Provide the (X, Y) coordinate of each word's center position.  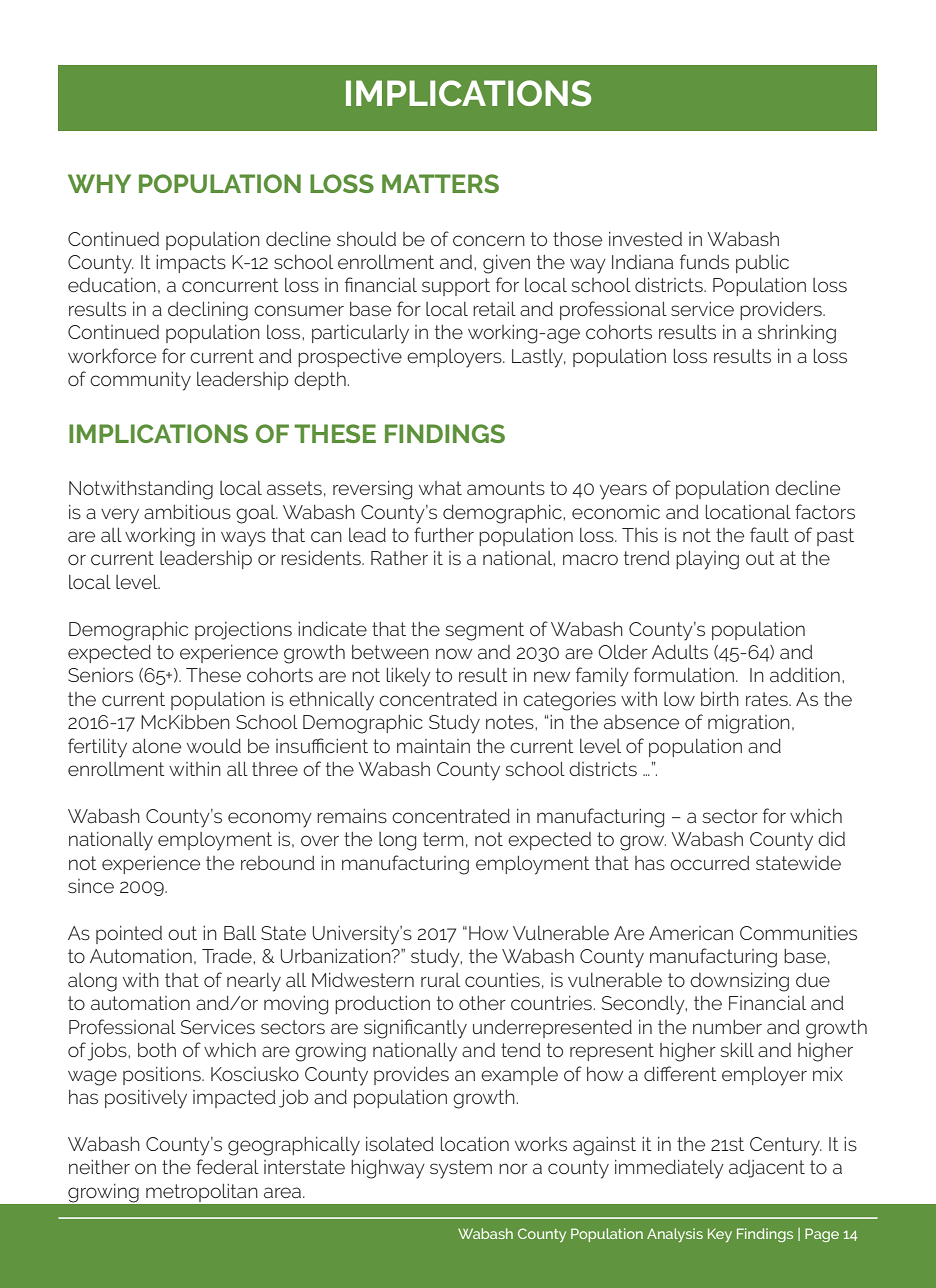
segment (484, 631)
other (482, 1003)
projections (243, 631)
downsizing (739, 982)
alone (156, 746)
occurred (710, 863)
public (762, 264)
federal (227, 1166)
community (140, 381)
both (157, 1050)
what (440, 488)
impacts (191, 264)
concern (489, 240)
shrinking (797, 334)
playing (707, 560)
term (443, 839)
